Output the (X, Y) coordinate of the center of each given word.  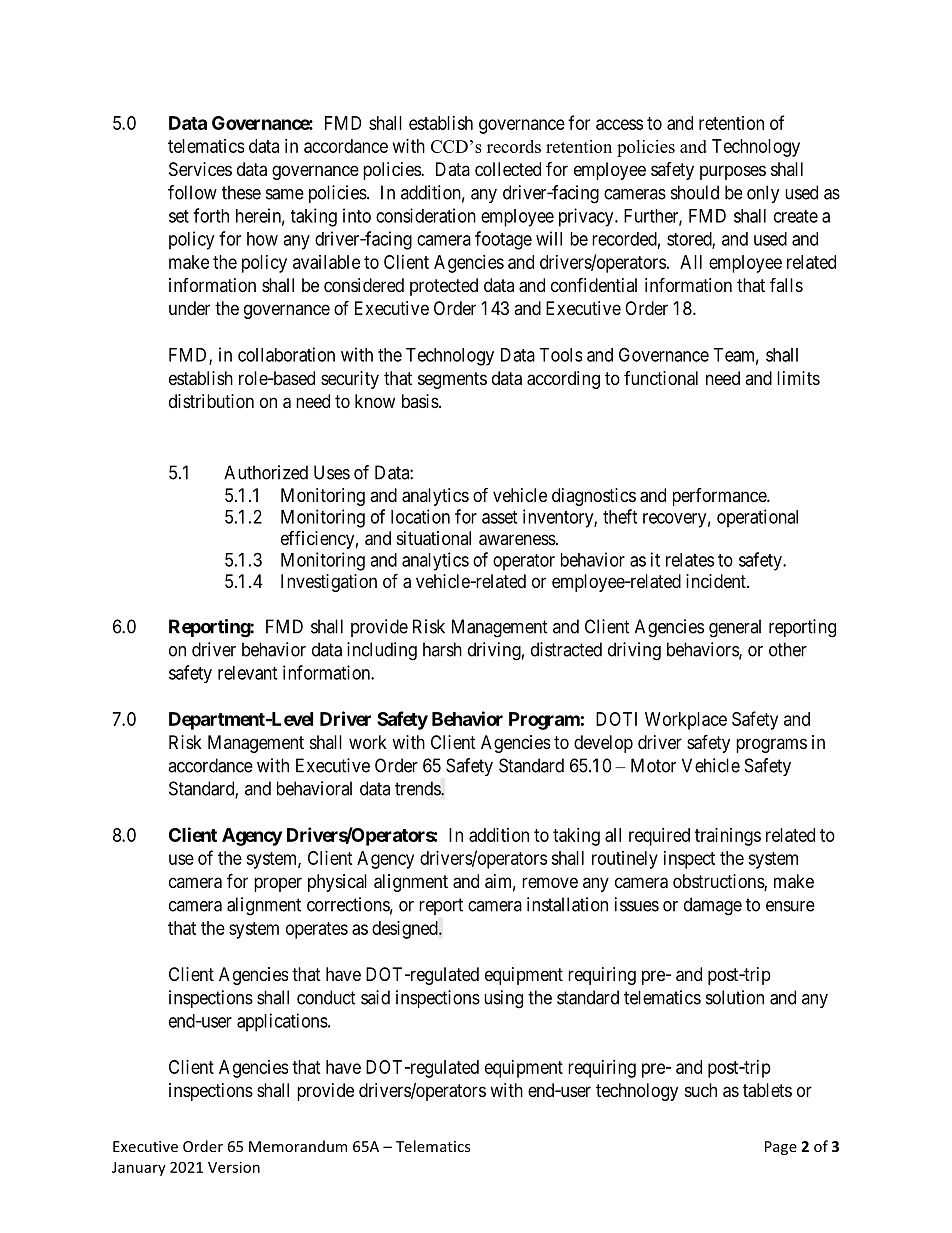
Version (234, 1167)
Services (200, 169)
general (735, 628)
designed (406, 930)
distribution (211, 401)
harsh (442, 649)
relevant (247, 673)
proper (278, 884)
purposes (733, 172)
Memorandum (298, 1146)
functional (661, 378)
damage (713, 906)
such (701, 1090)
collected (508, 169)
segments (452, 380)
